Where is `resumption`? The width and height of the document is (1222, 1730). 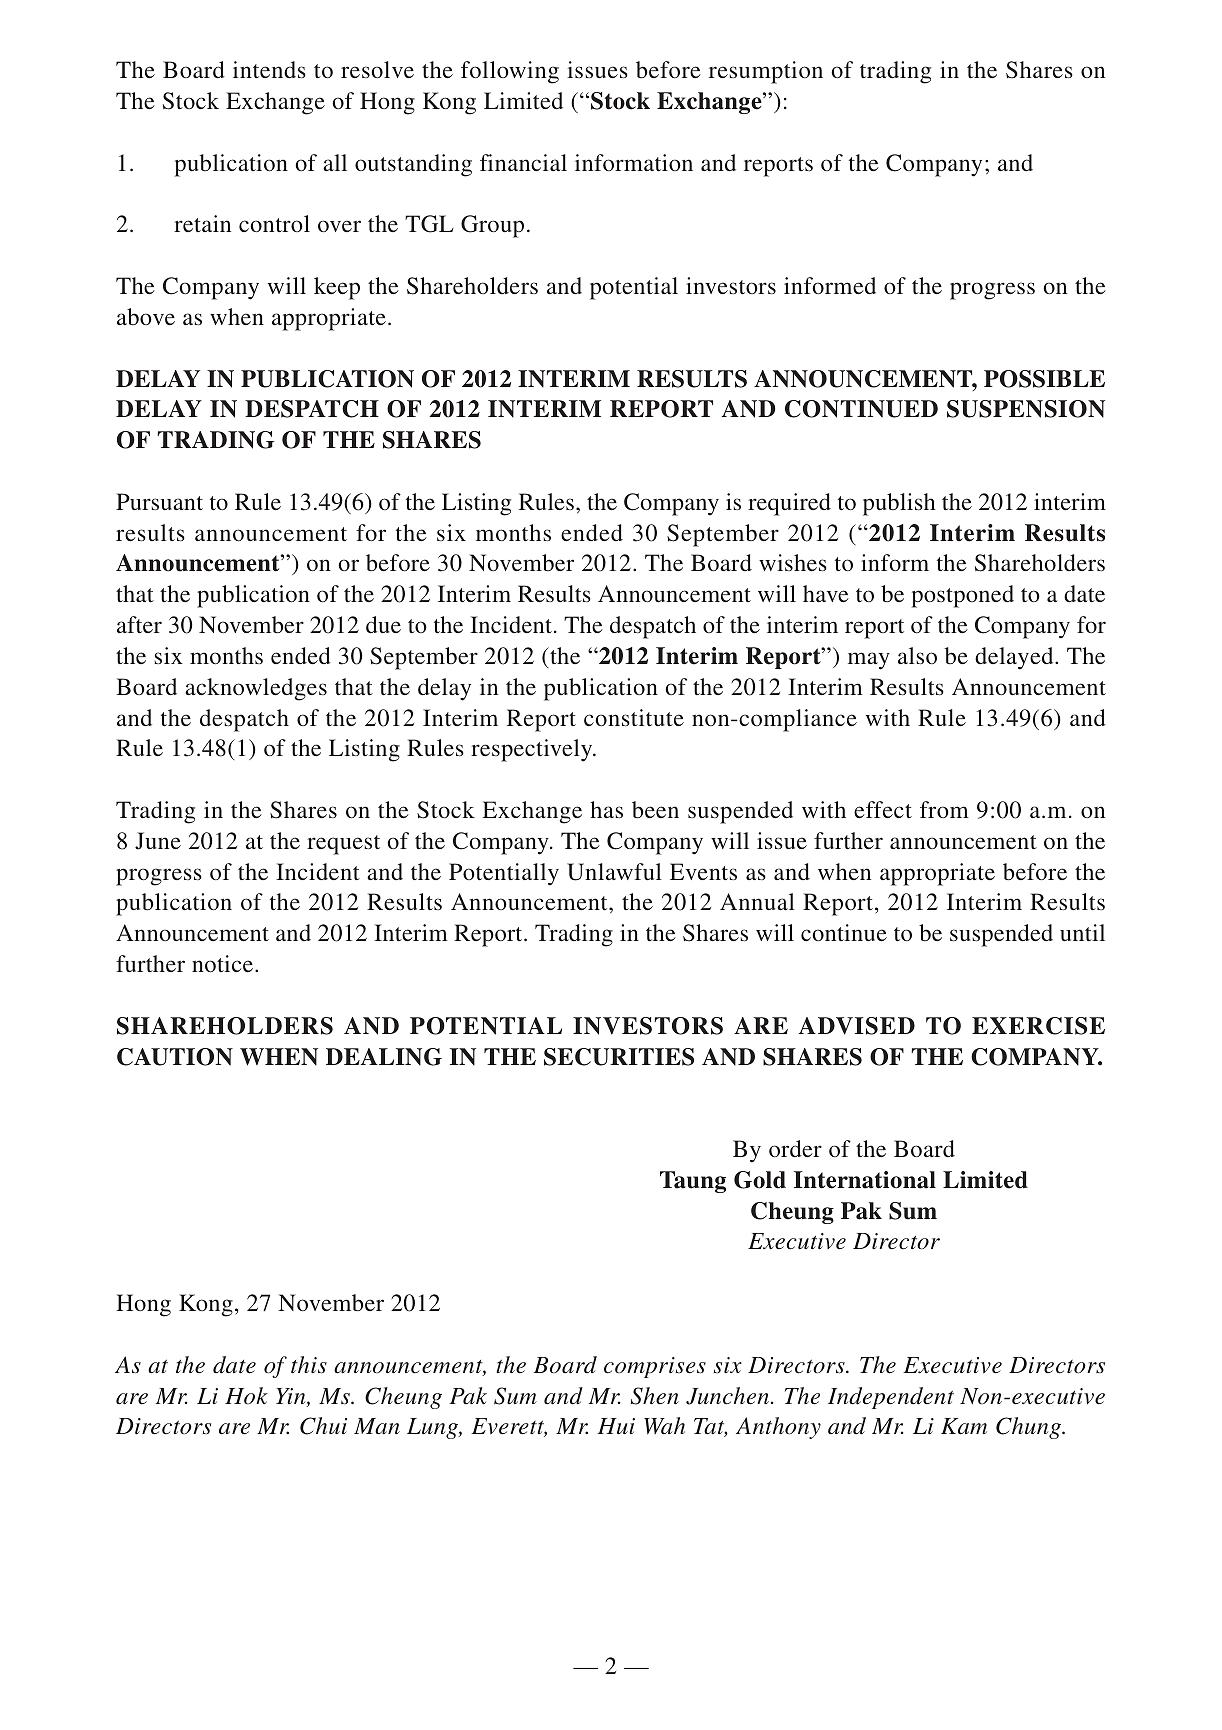
resumption is located at coordinates (766, 72).
